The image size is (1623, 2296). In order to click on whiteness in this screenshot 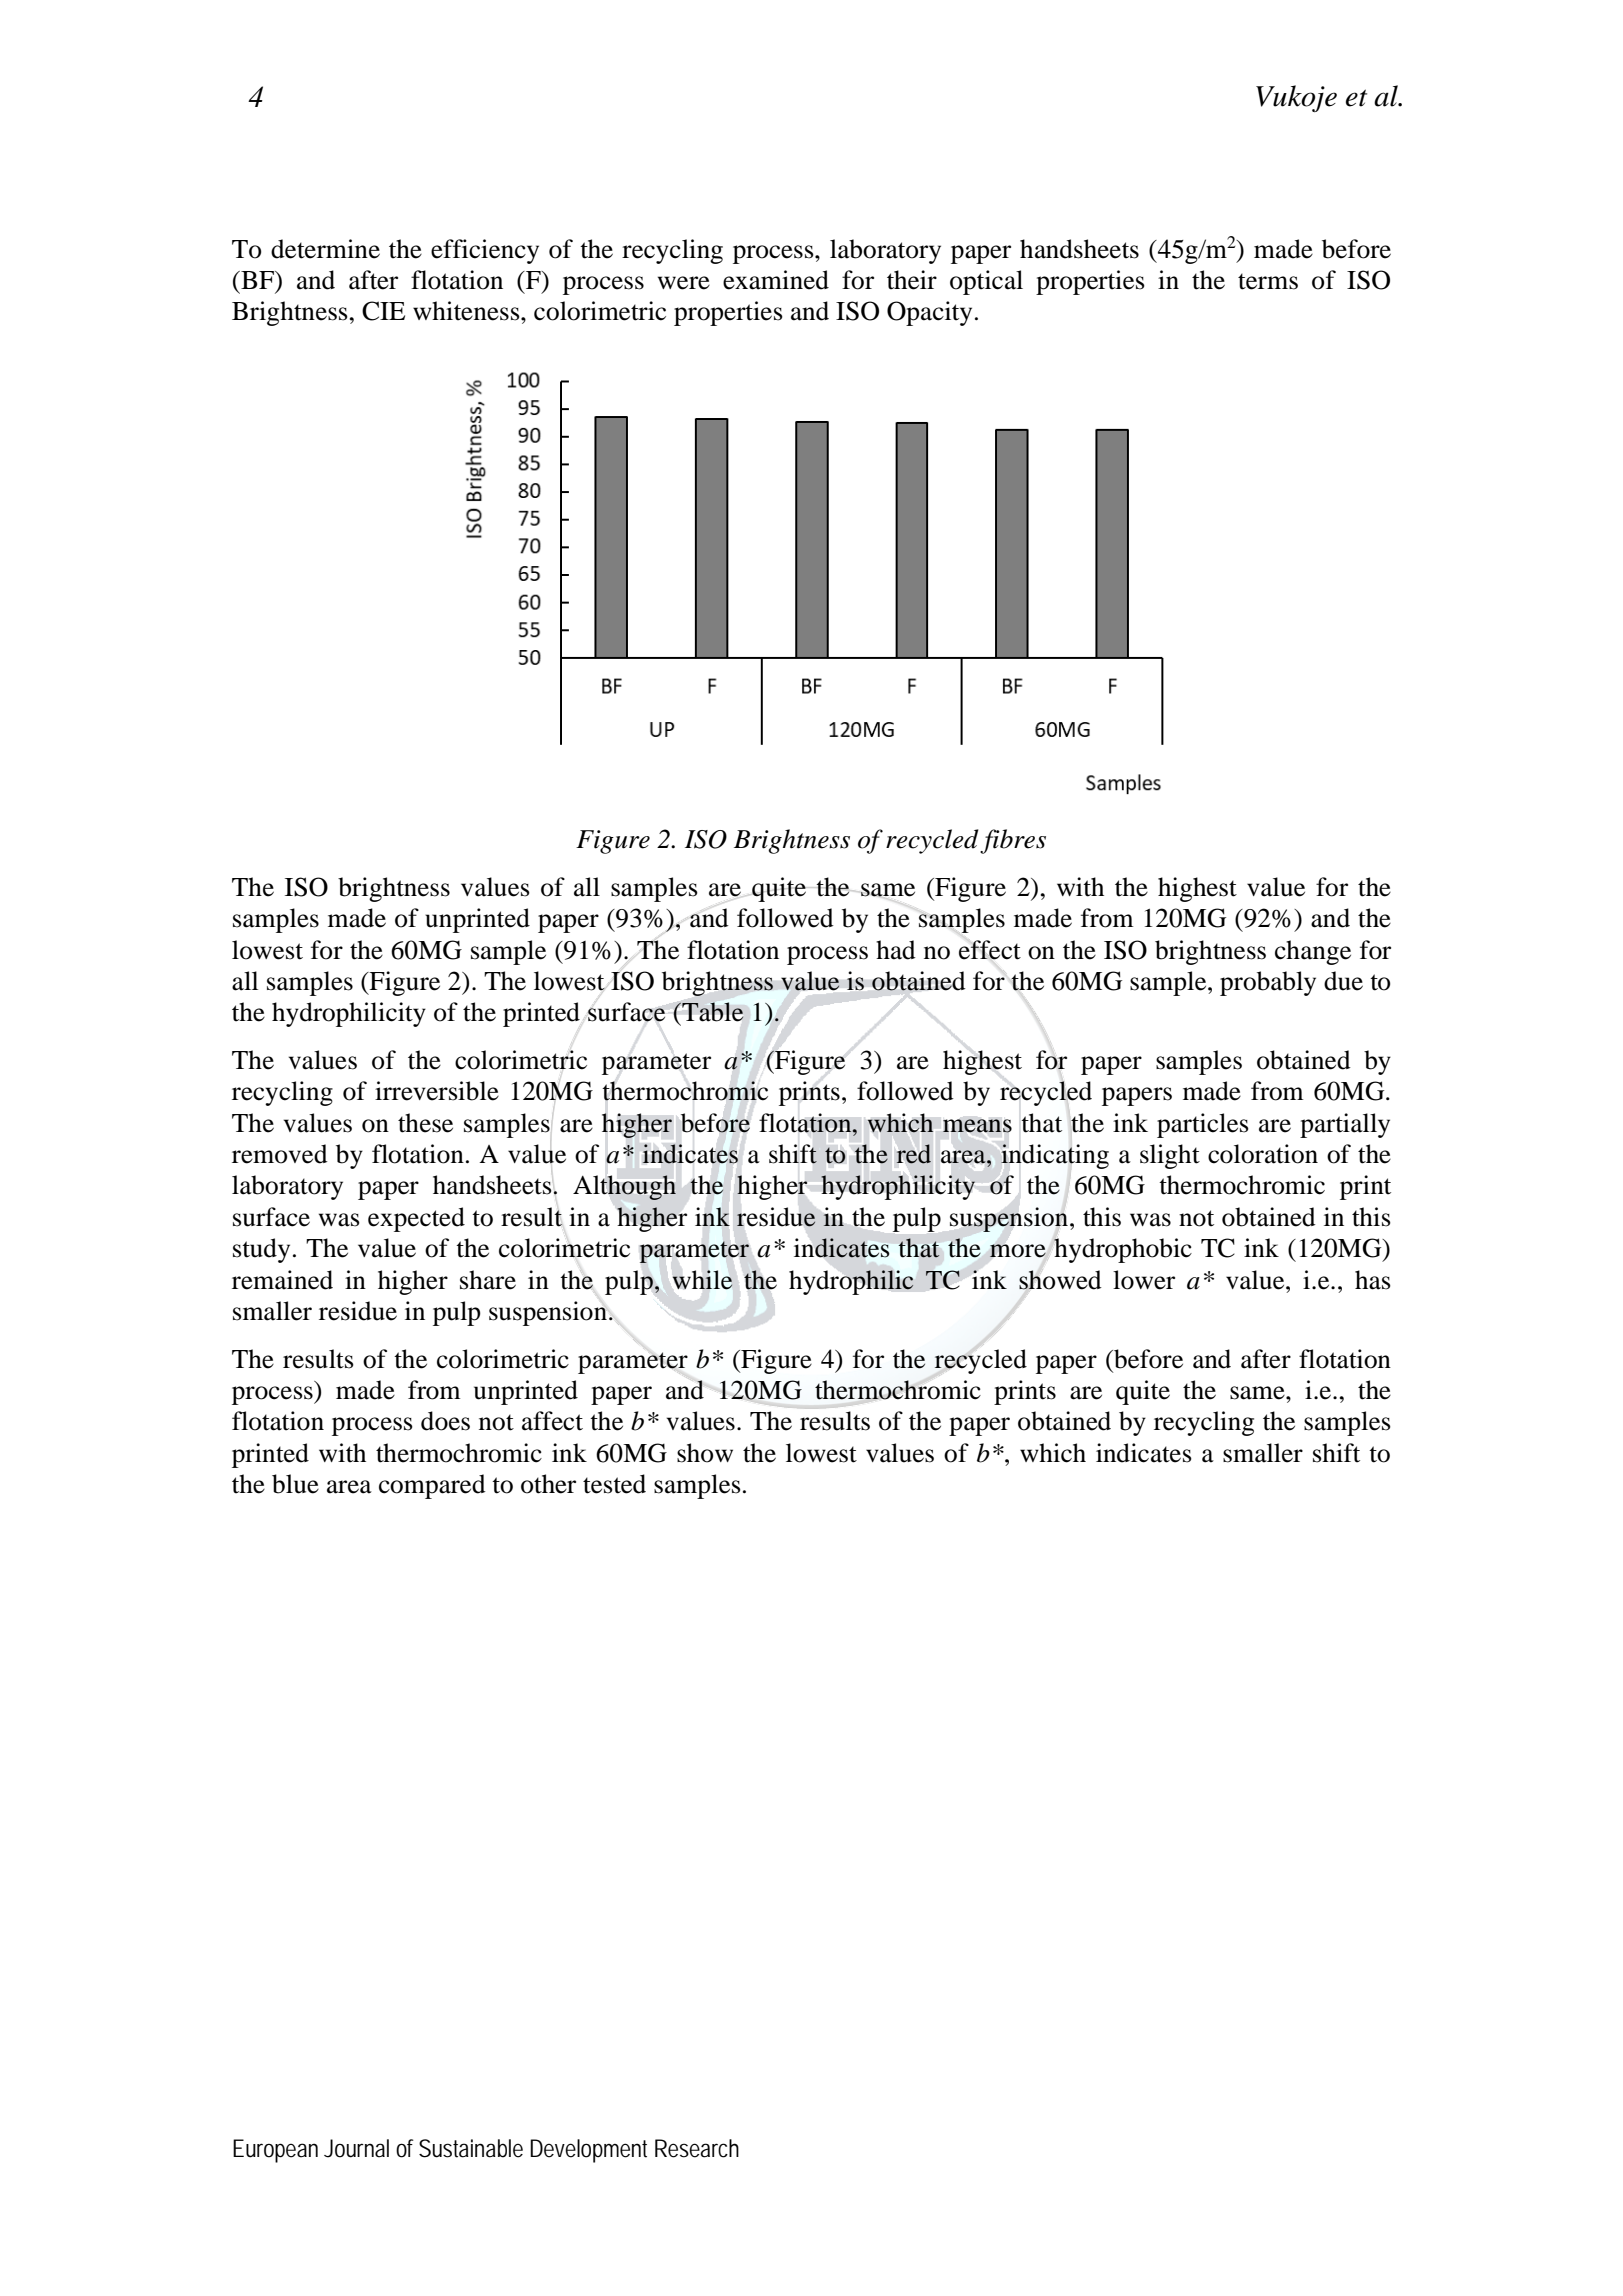, I will do `click(467, 311)`.
